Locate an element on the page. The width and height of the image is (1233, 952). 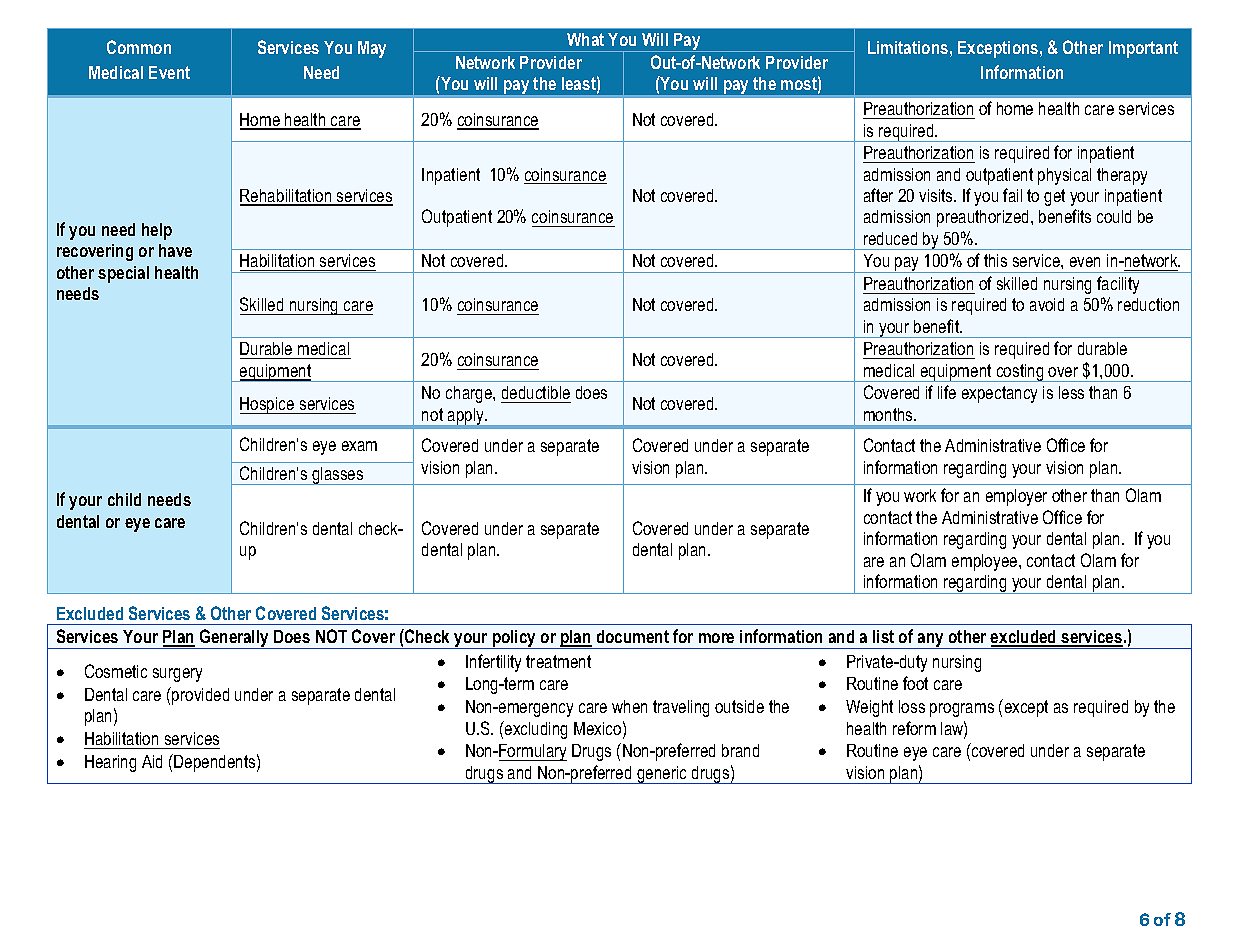
generic is located at coordinates (662, 775).
